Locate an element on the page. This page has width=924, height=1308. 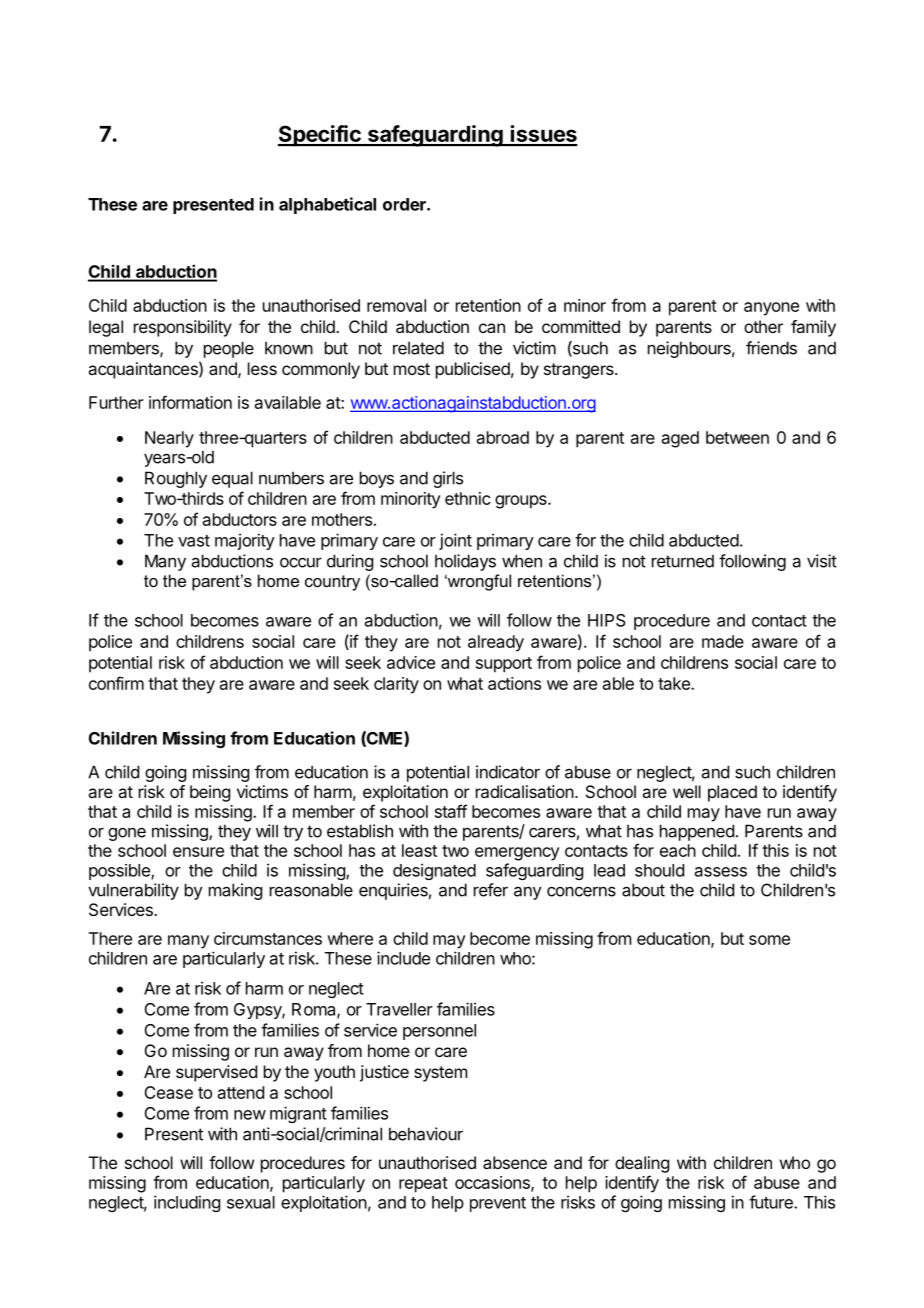
holidays is located at coordinates (465, 562).
